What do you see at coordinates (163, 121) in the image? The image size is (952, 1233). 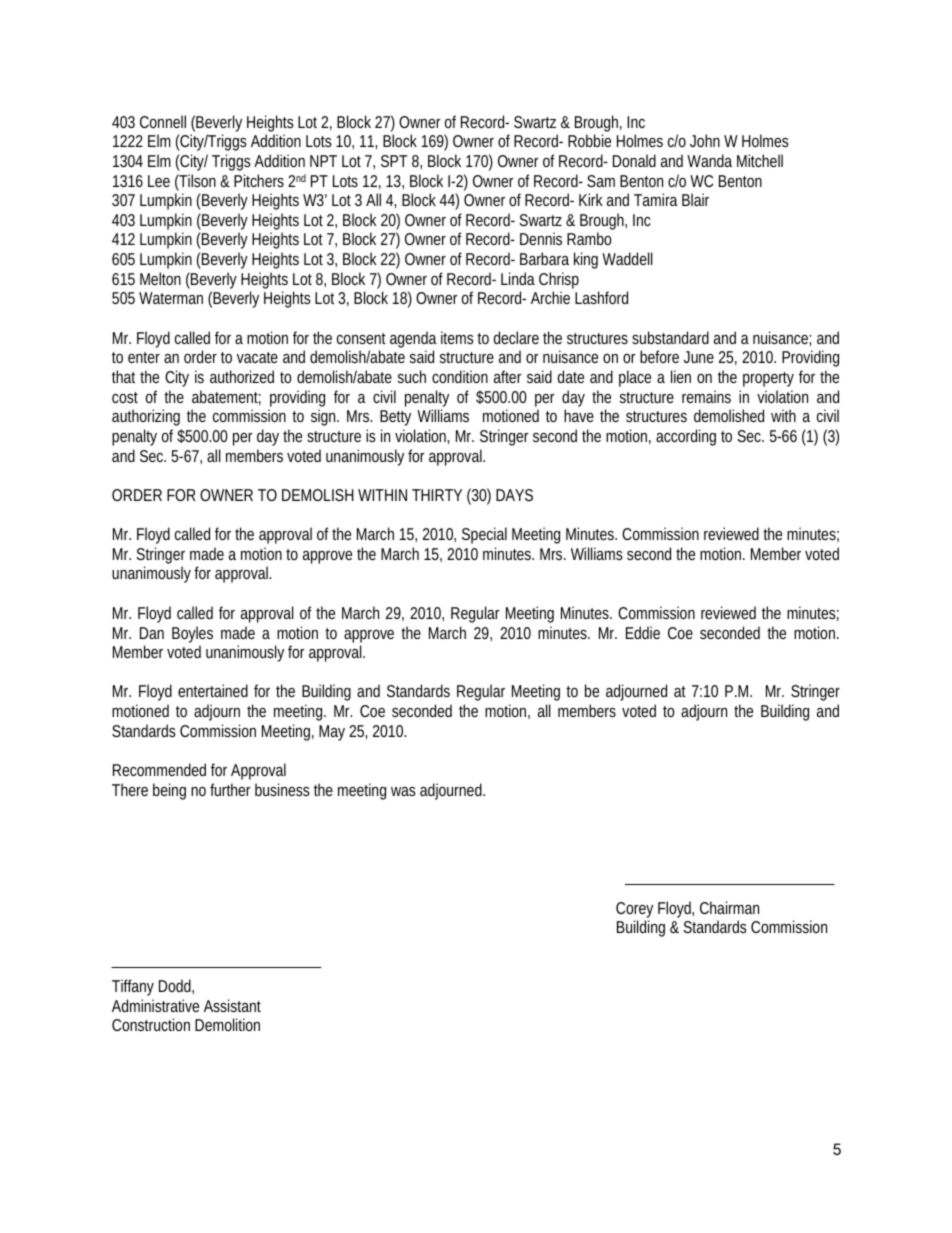 I see `Connell` at bounding box center [163, 121].
